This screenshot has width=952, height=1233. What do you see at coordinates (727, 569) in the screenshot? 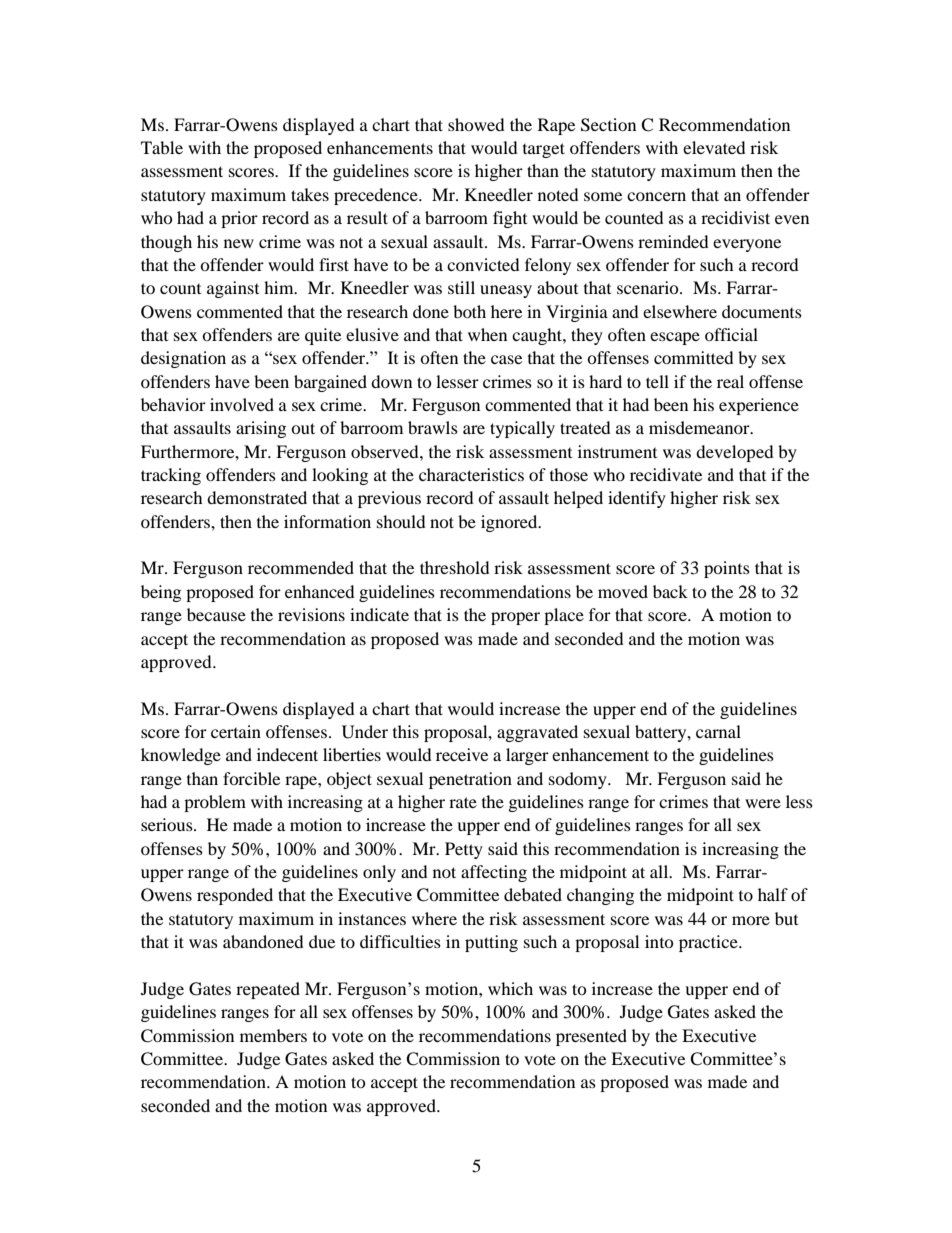
I see `points` at bounding box center [727, 569].
